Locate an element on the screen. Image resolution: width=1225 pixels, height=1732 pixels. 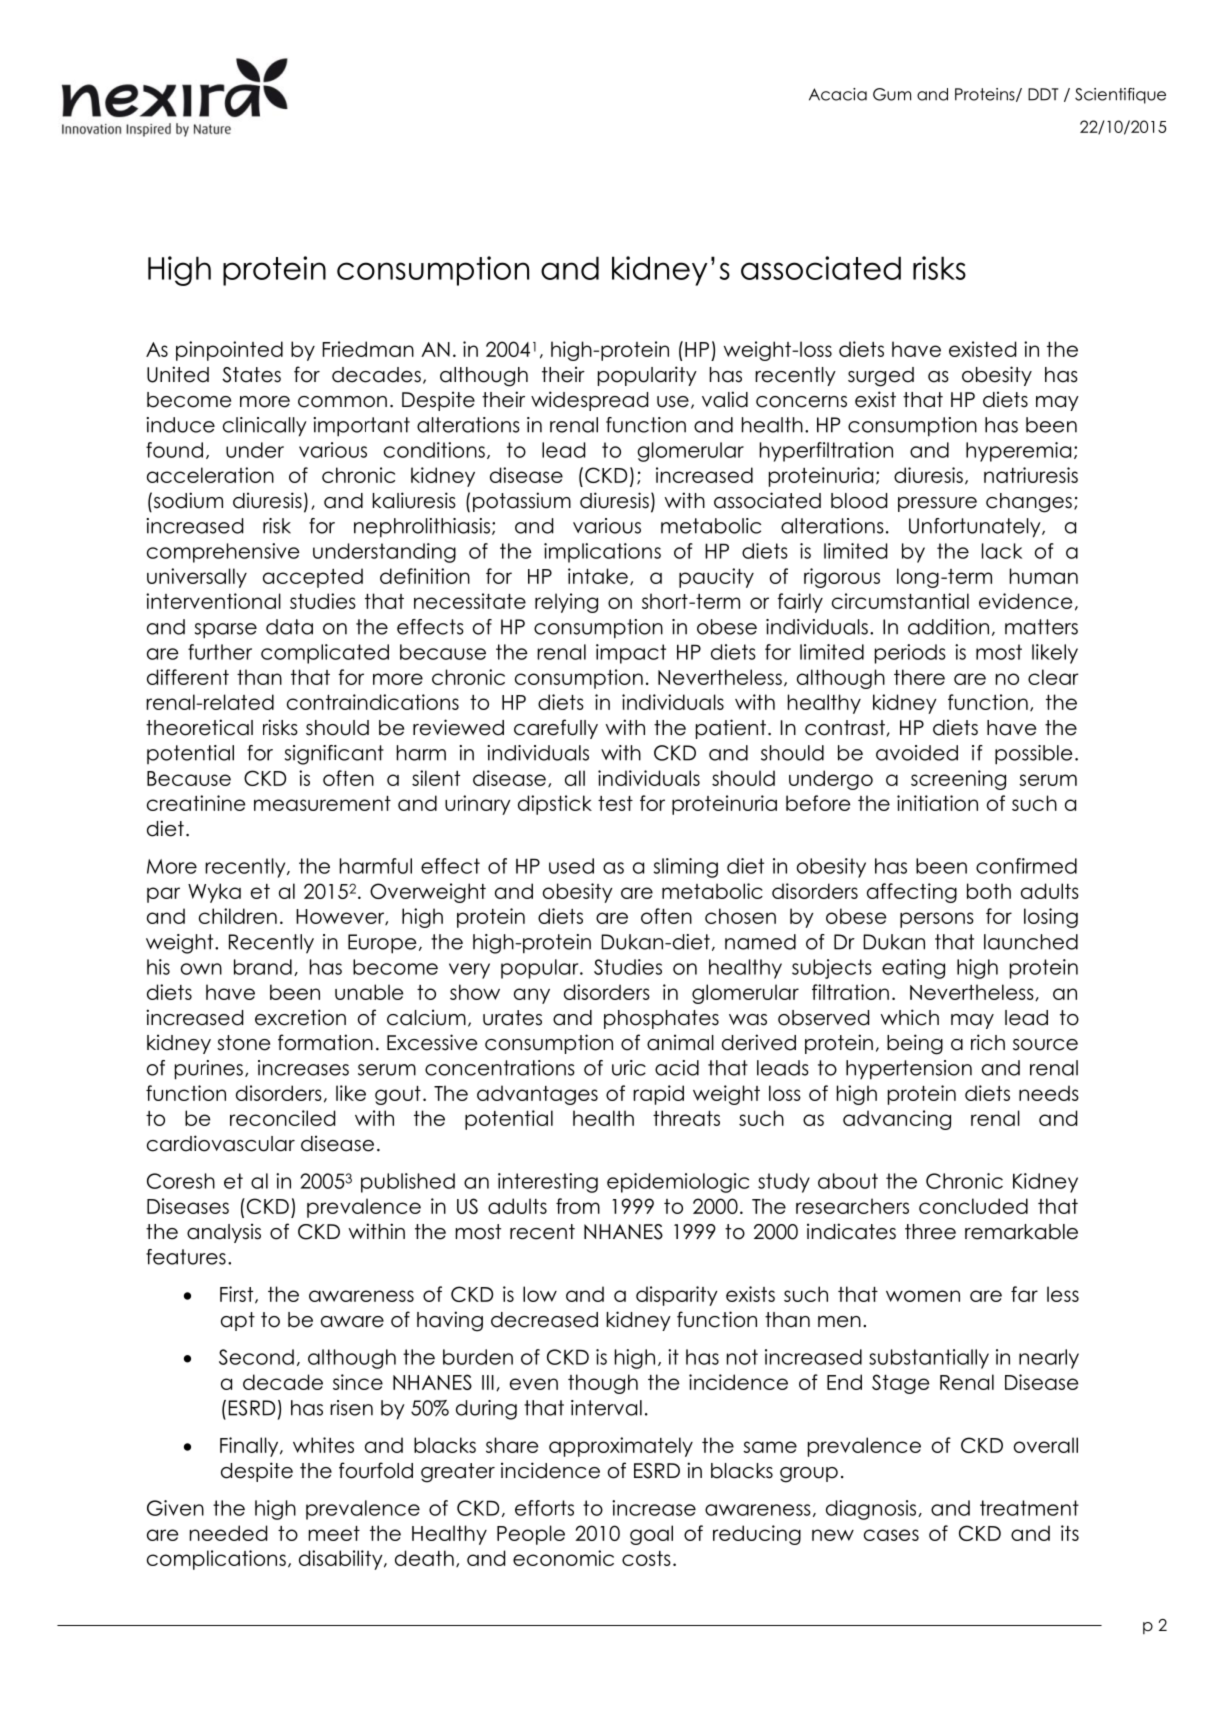
goal is located at coordinates (651, 1535).
